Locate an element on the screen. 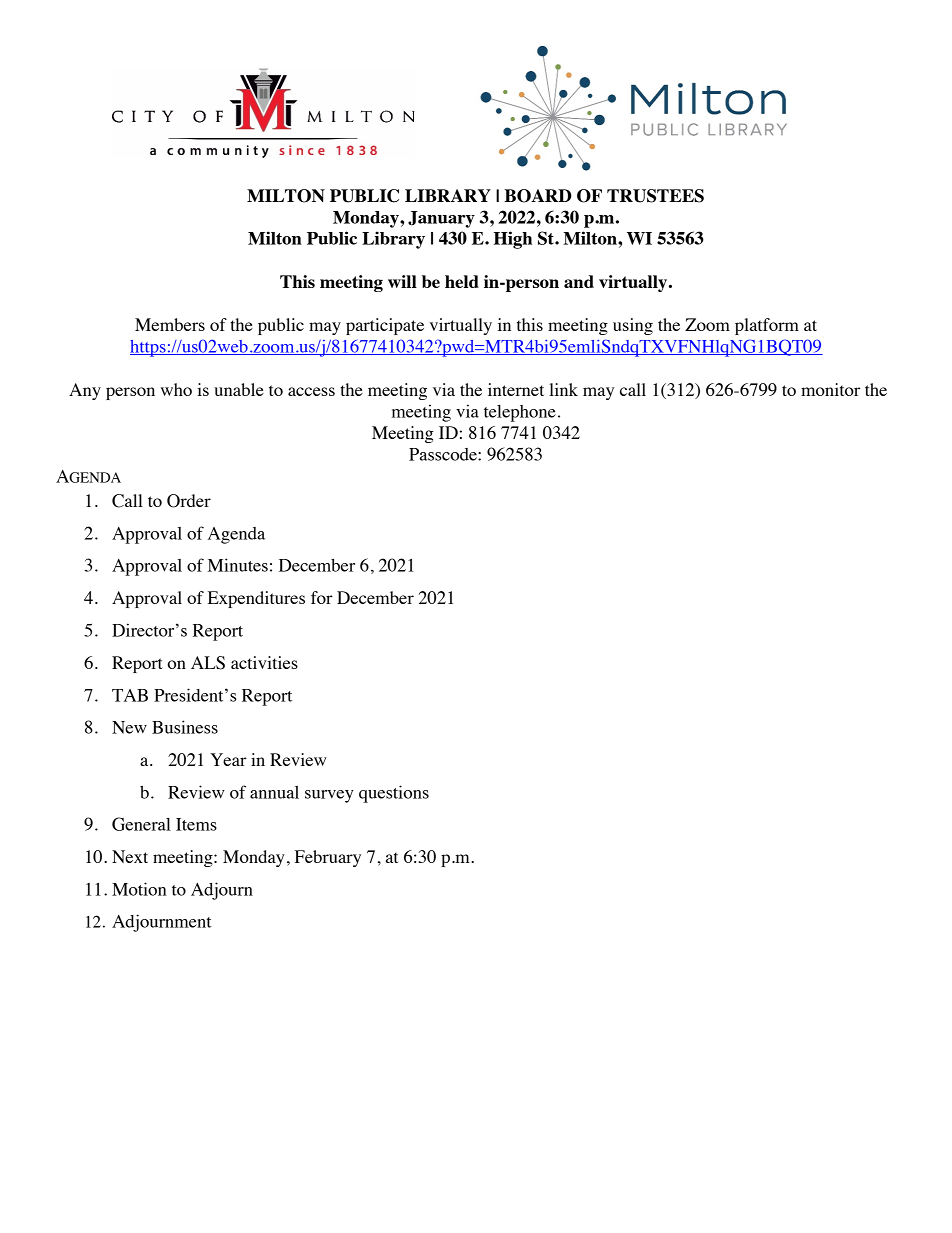  activities is located at coordinates (264, 662).
